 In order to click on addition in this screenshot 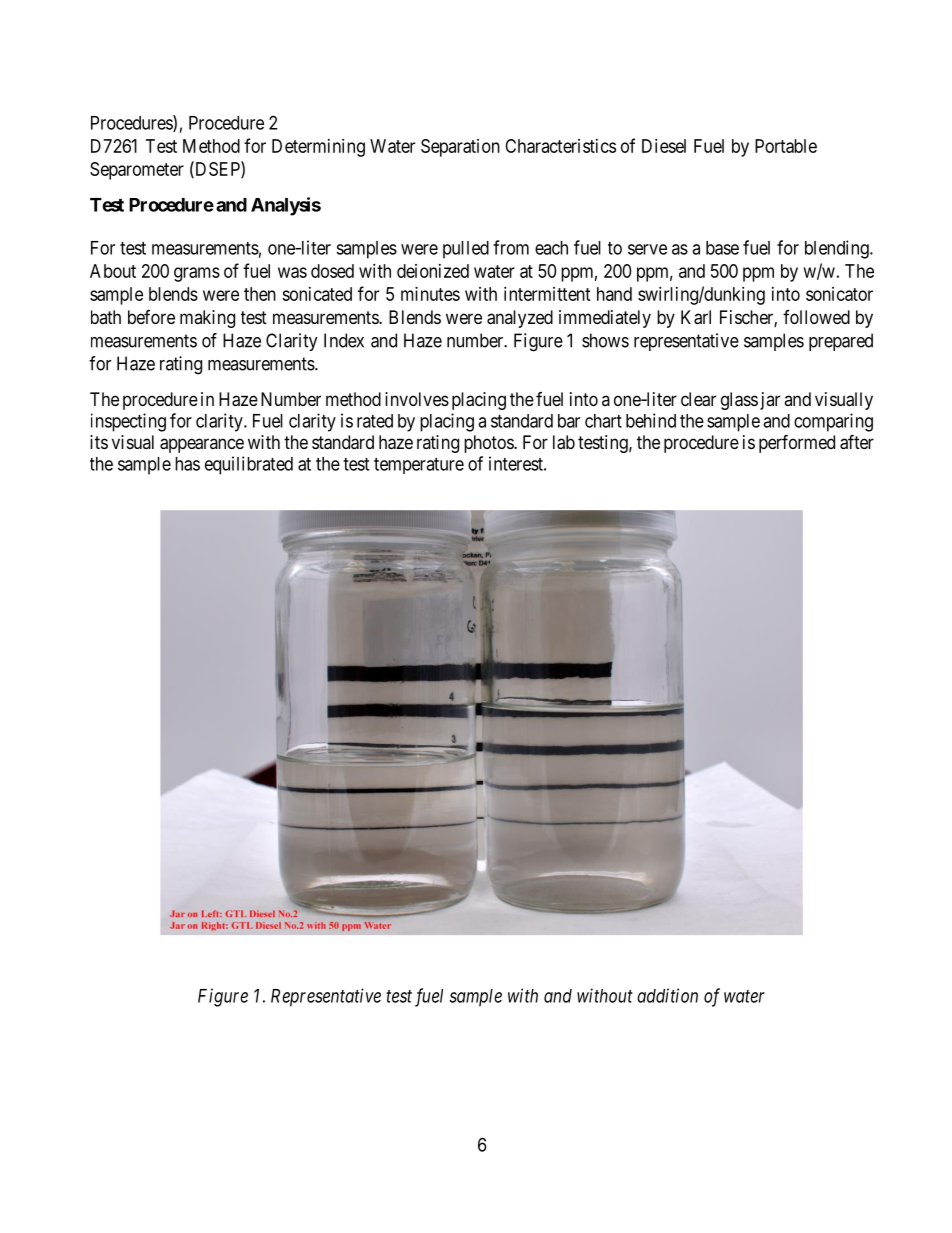, I will do `click(667, 995)`.
